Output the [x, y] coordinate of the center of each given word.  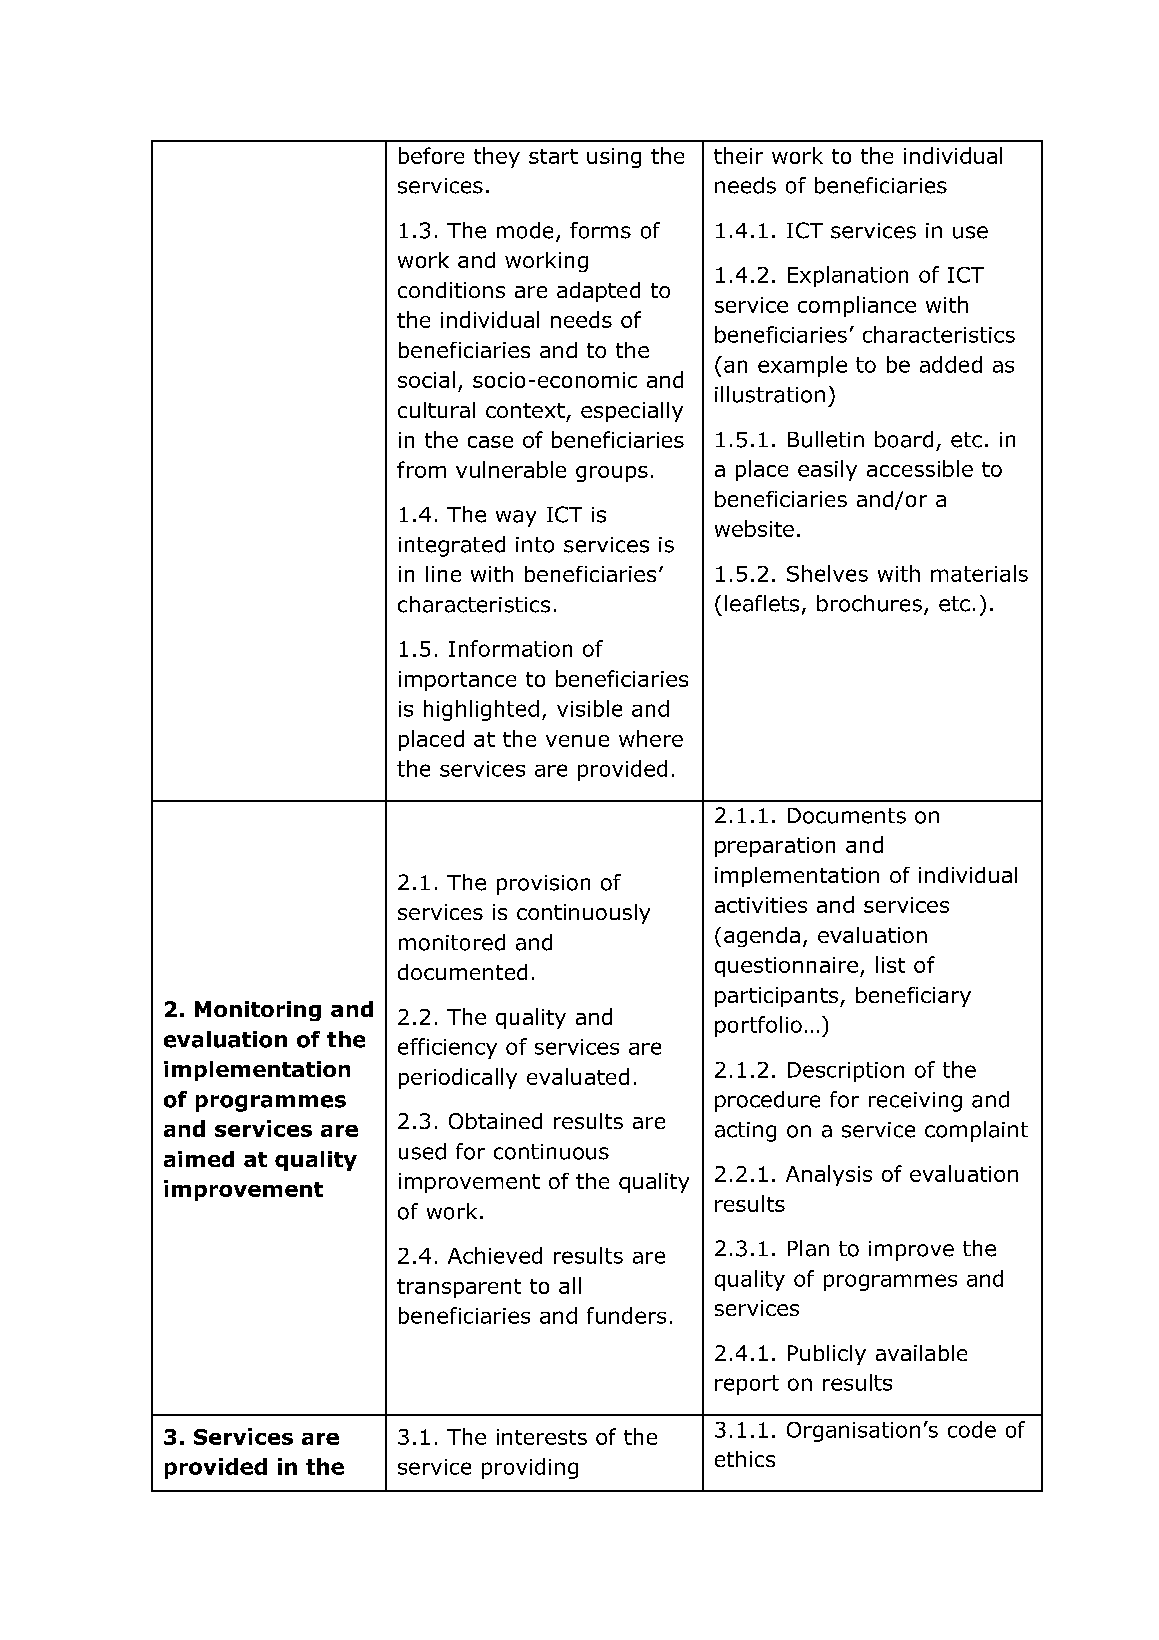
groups [612, 474]
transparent [459, 1288]
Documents [847, 816]
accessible [920, 468]
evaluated [578, 1076]
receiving [915, 1102]
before [431, 155]
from [421, 469]
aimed [199, 1159]
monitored [452, 942]
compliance [857, 306]
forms [600, 230]
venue [577, 741]
